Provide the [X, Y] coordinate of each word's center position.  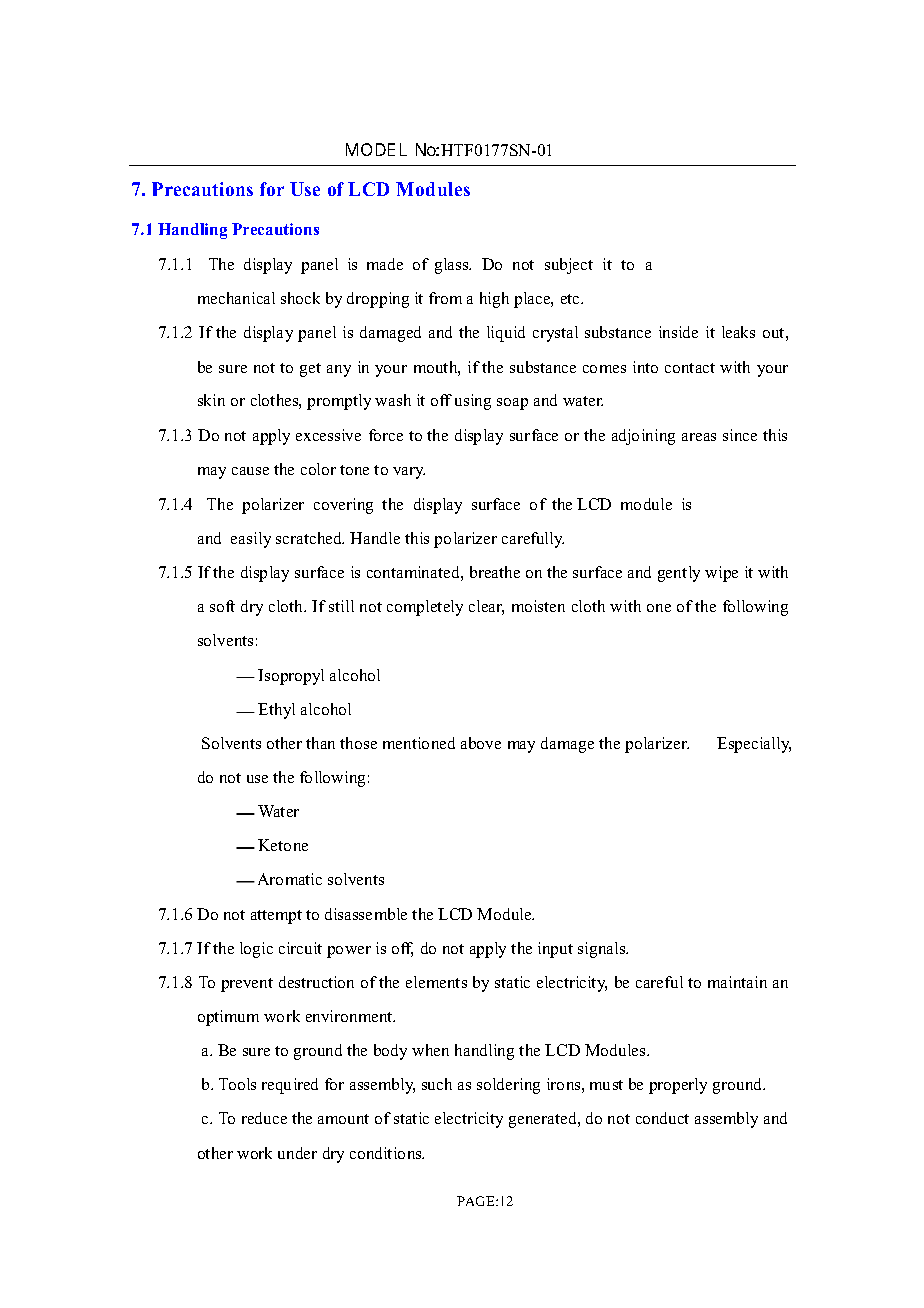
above [481, 743]
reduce [264, 1118]
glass [453, 266]
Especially [754, 745]
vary [409, 473]
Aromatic [290, 879]
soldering [508, 1086]
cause [250, 471]
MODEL [376, 149]
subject [569, 266]
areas [699, 437]
